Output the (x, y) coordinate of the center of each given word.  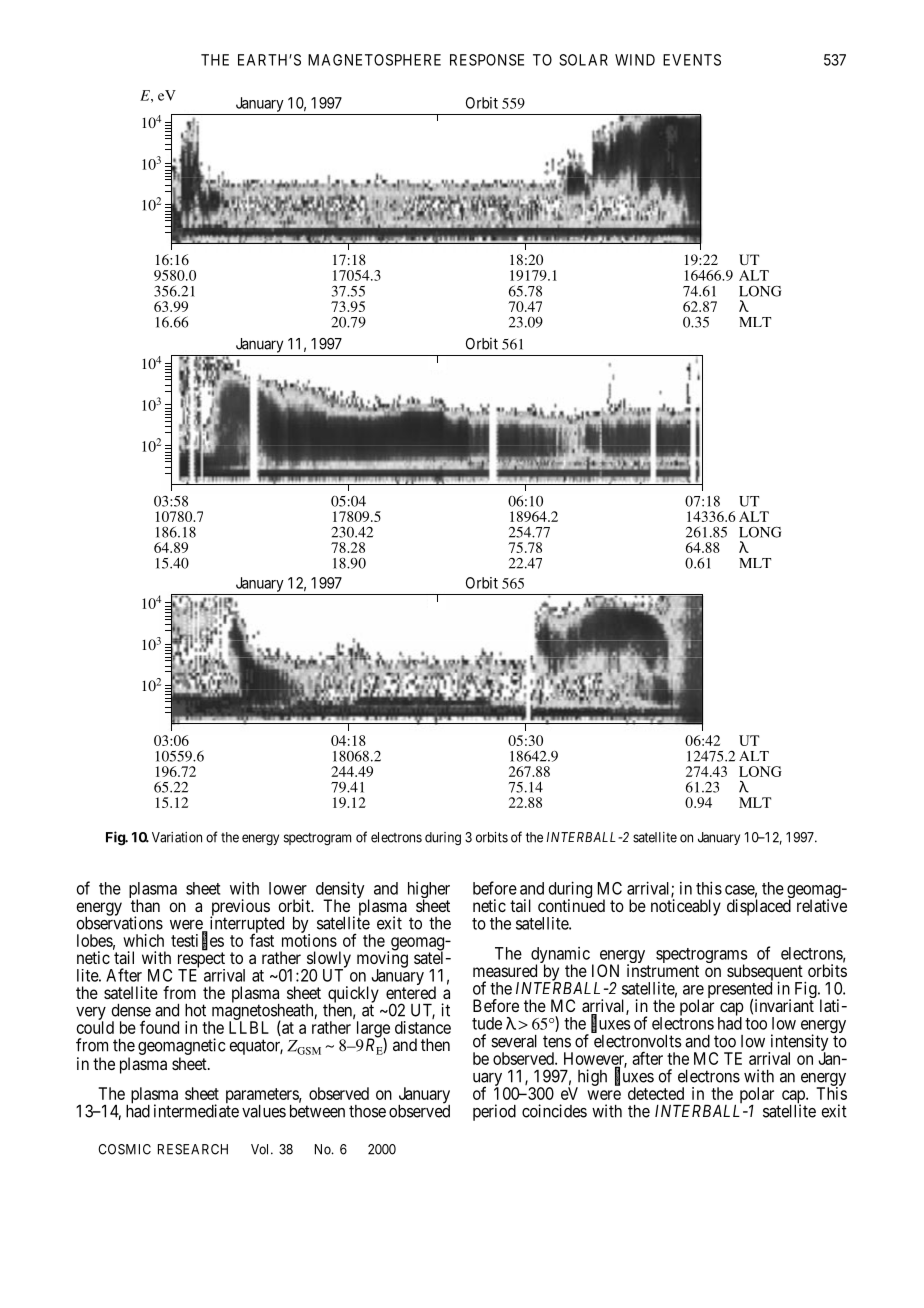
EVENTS (692, 60)
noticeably (686, 907)
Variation (177, 837)
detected (656, 1093)
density (340, 891)
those (367, 1111)
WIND (635, 60)
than (145, 905)
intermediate (196, 1110)
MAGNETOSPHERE (374, 60)
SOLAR (583, 60)
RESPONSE (487, 60)
